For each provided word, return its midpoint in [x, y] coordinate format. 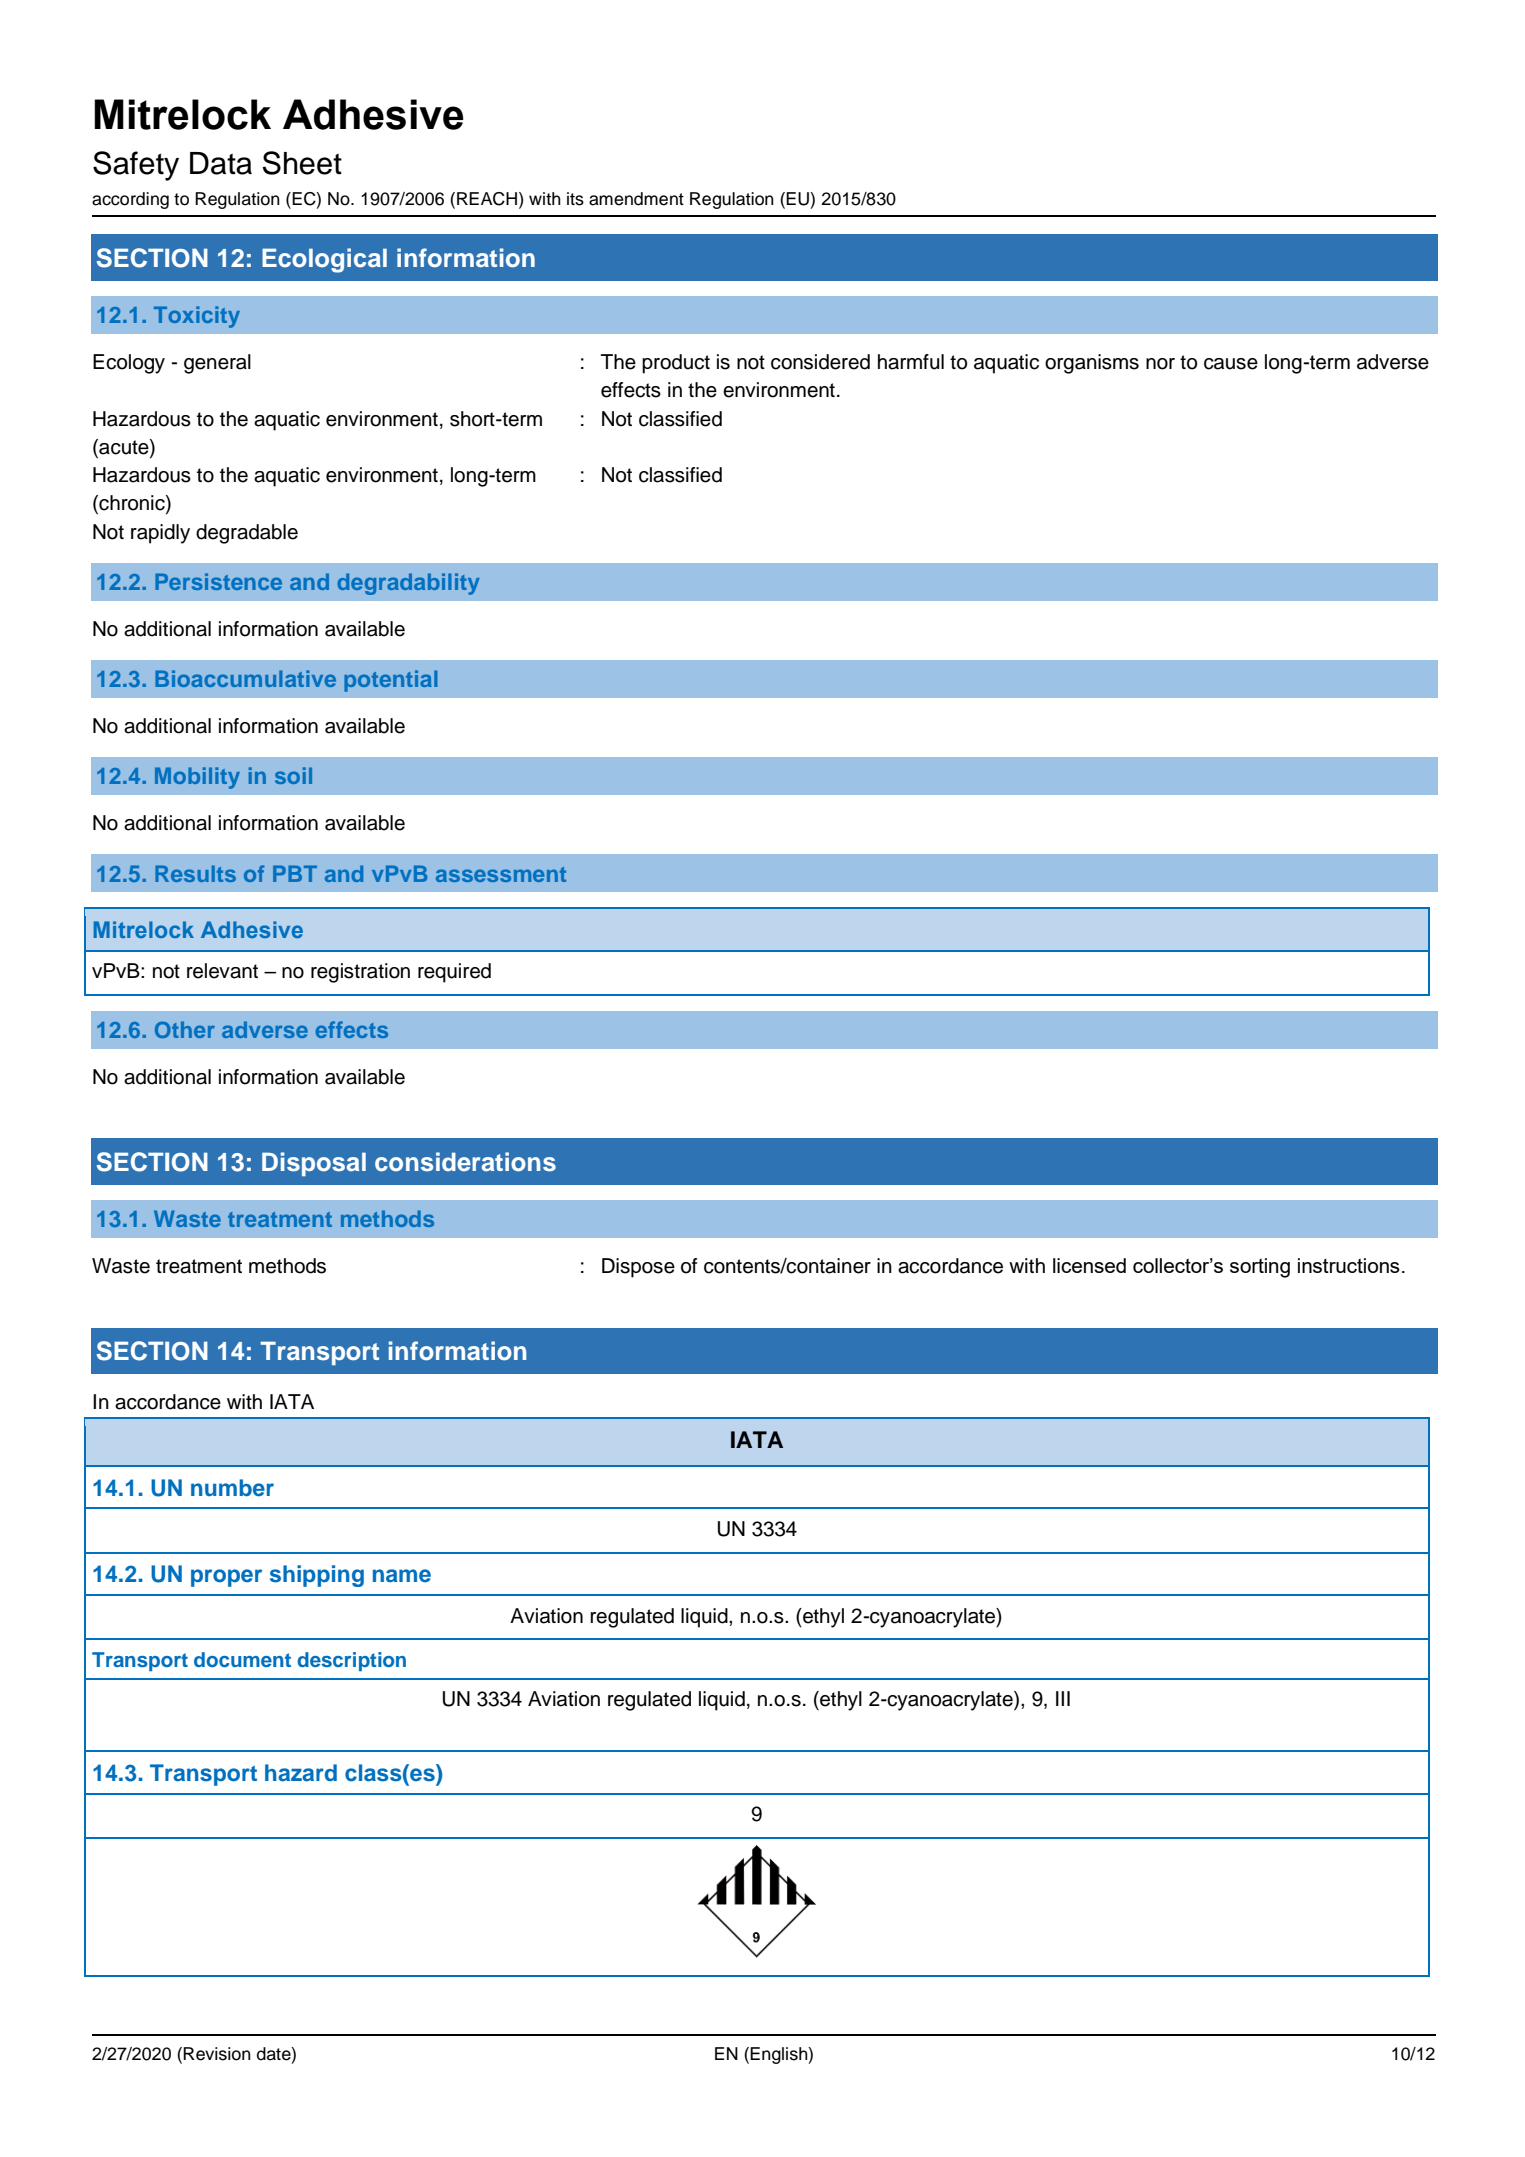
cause [1231, 364]
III [1063, 1698]
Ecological [324, 260]
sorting [1260, 1268]
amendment [636, 199]
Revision [217, 2054]
